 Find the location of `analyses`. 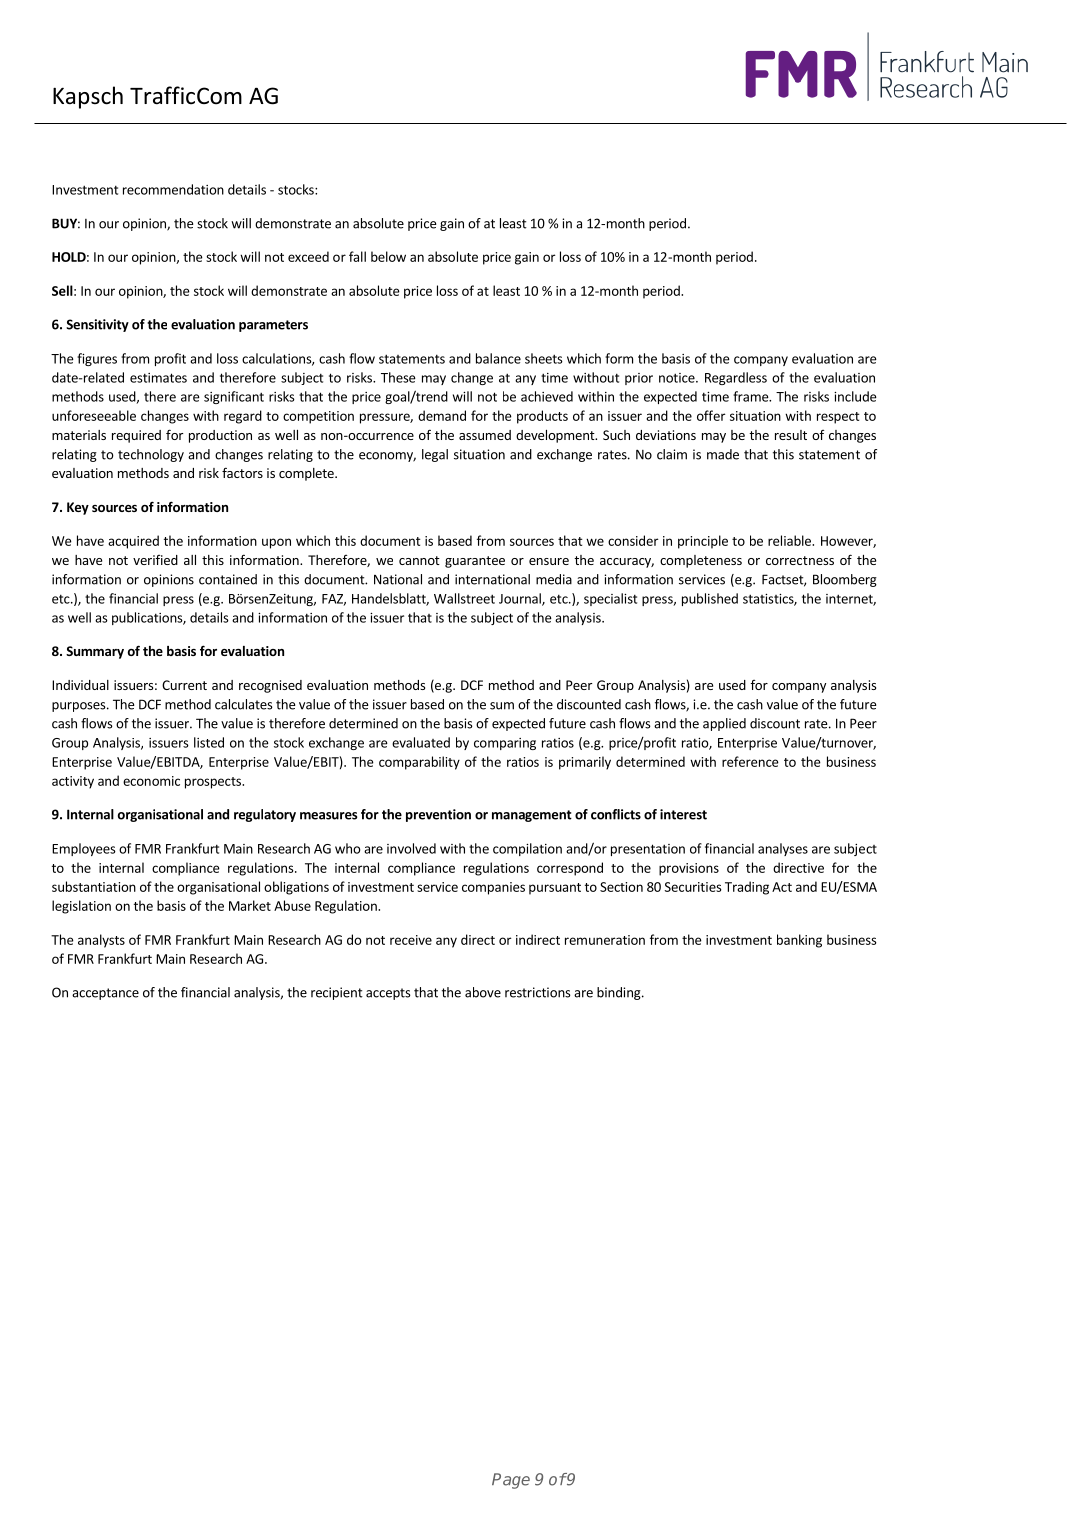

analyses is located at coordinates (783, 849).
